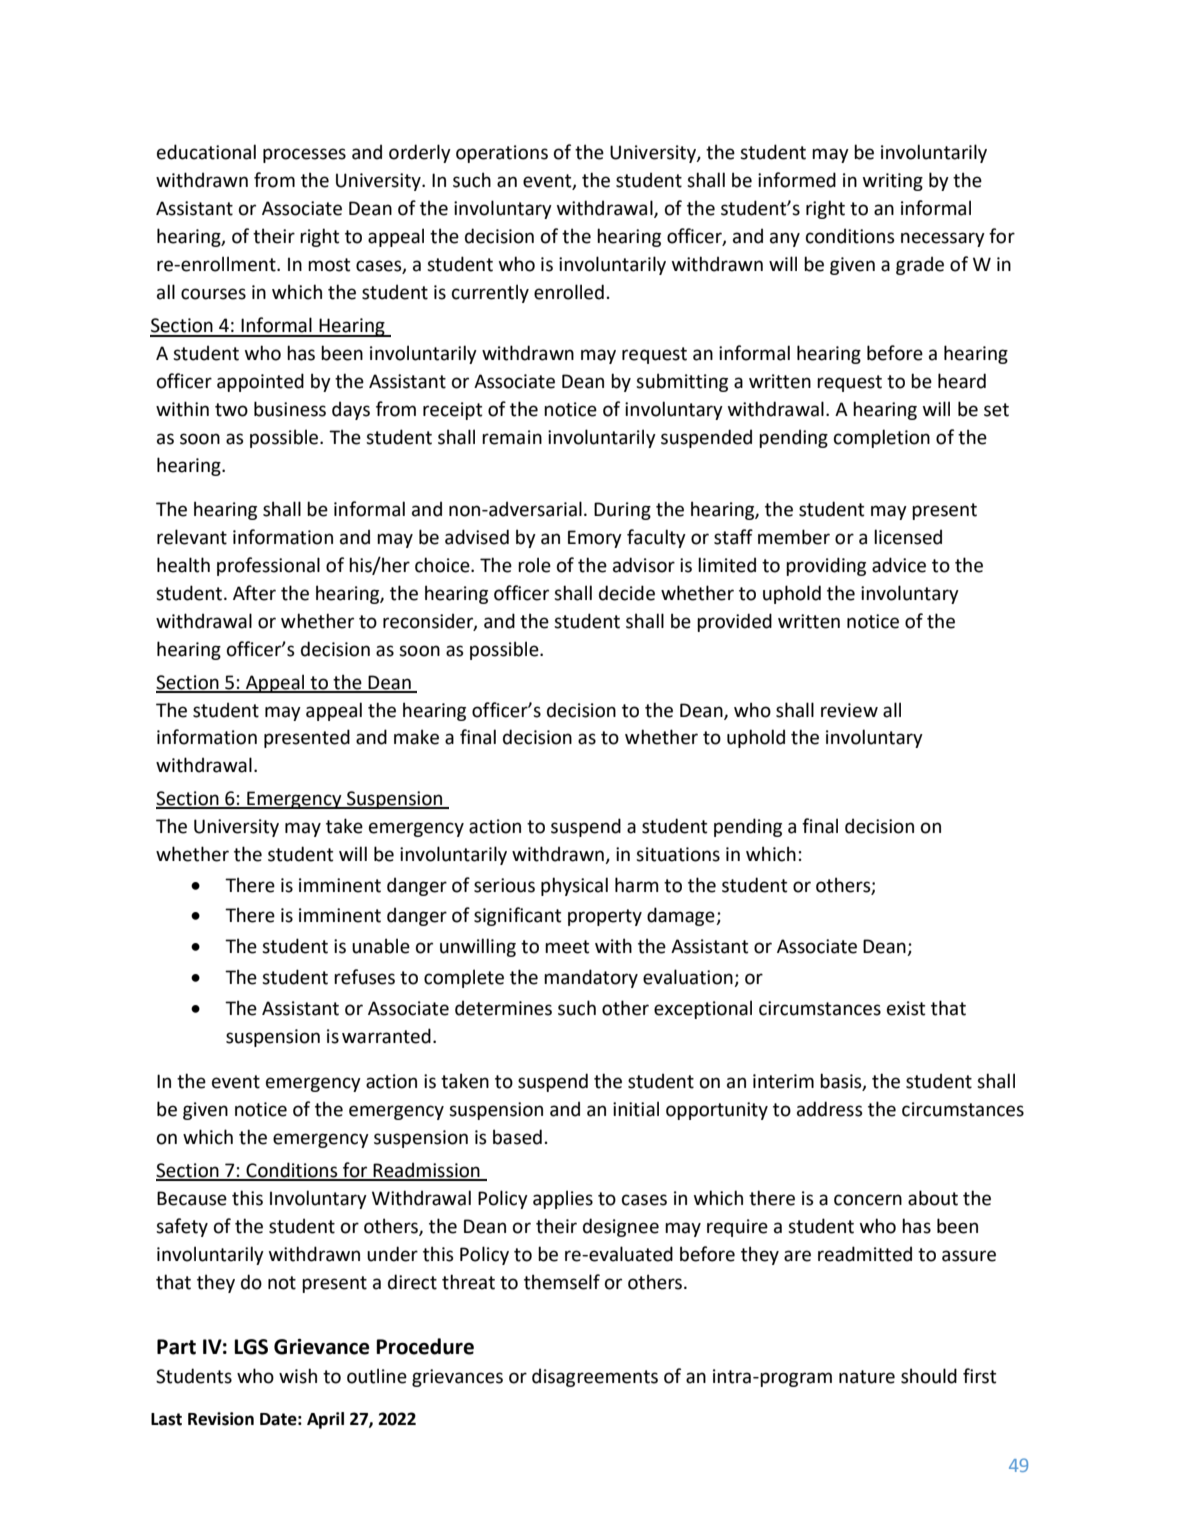 Image resolution: width=1180 pixels, height=1528 pixels. I want to click on make, so click(416, 737).
